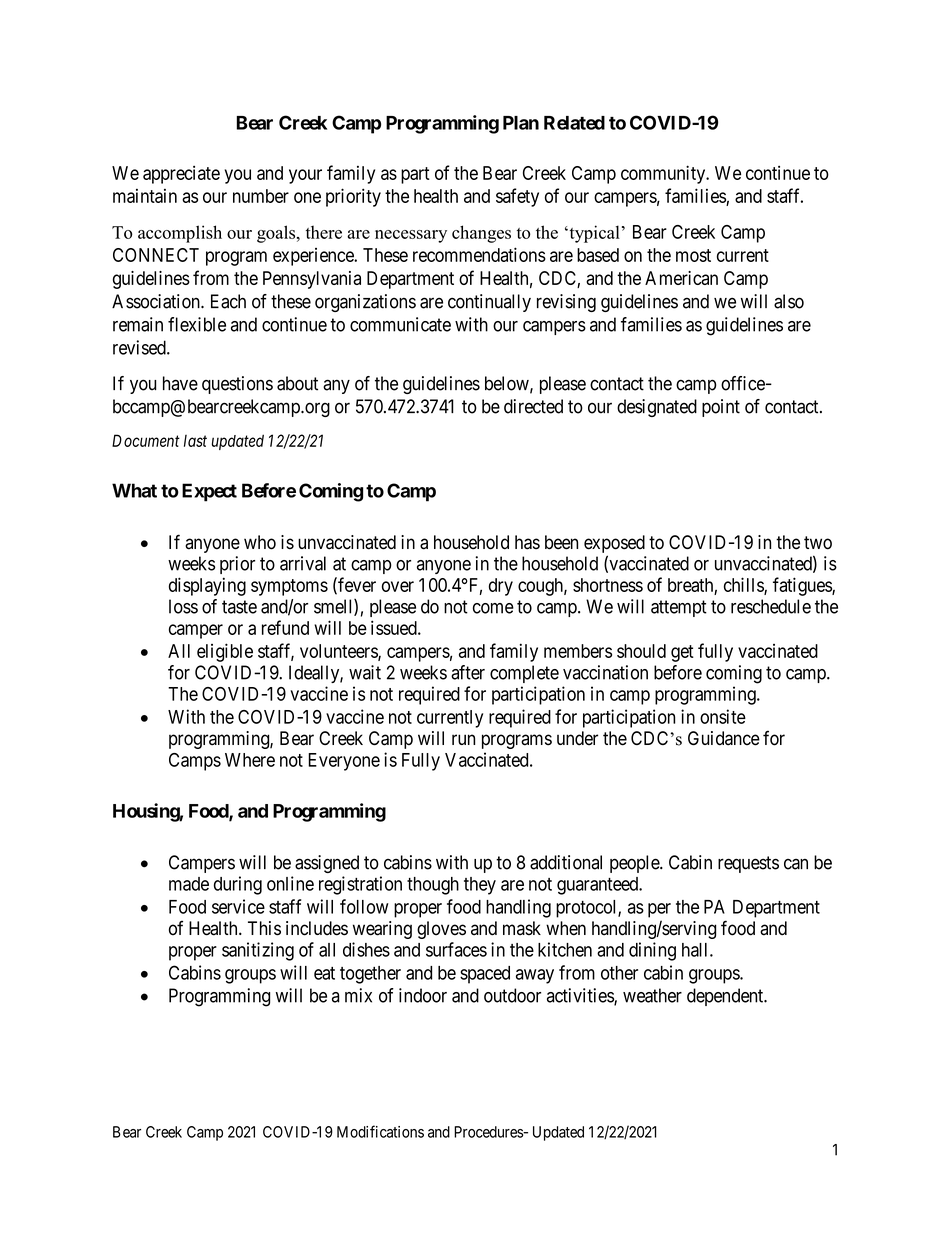 Image resolution: width=952 pixels, height=1233 pixels. Describe the element at coordinates (723, 716) in the screenshot. I see `onsite` at that location.
